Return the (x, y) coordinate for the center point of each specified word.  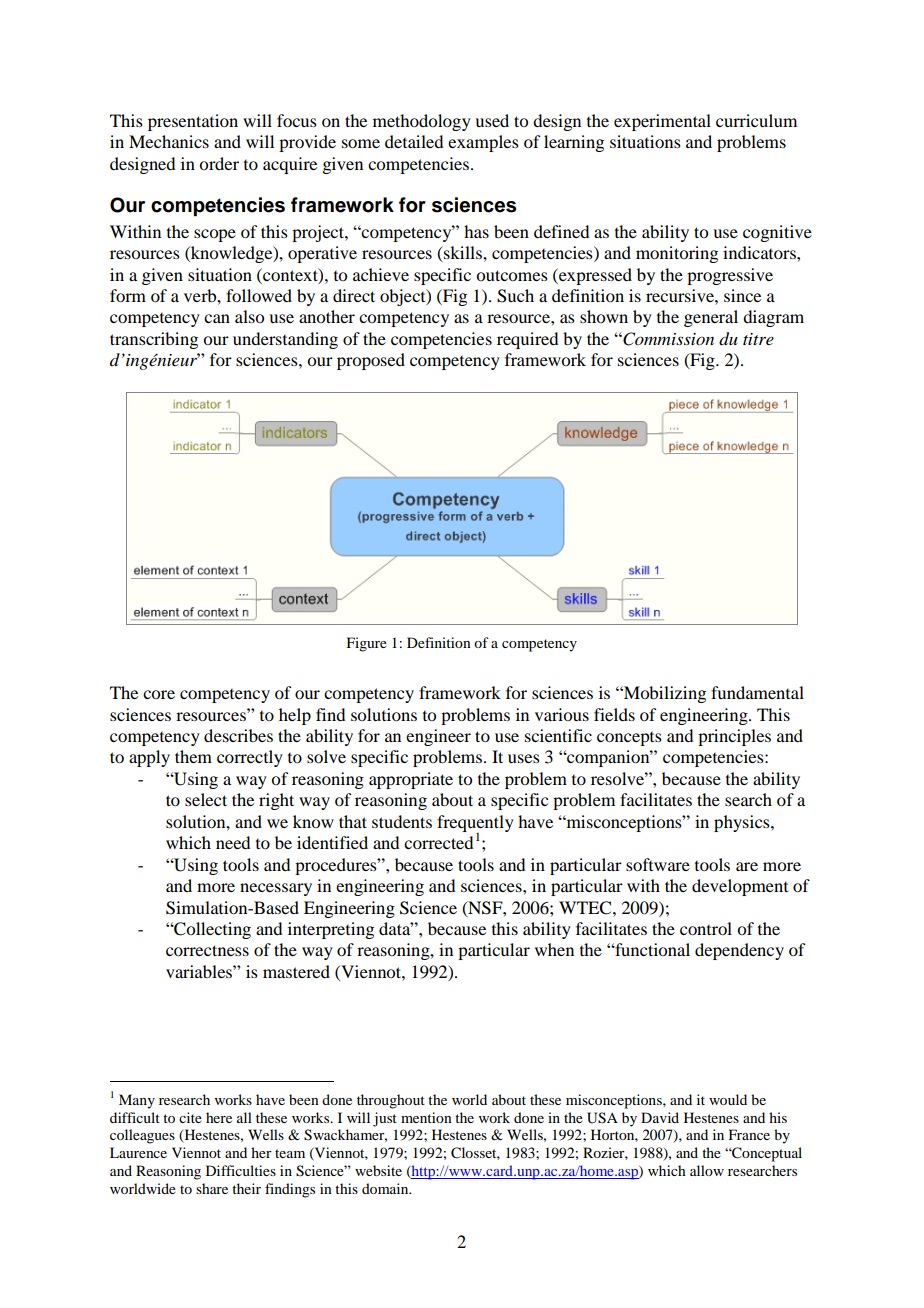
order (219, 163)
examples (483, 143)
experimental (662, 122)
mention (426, 1117)
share (212, 1188)
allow (707, 1170)
